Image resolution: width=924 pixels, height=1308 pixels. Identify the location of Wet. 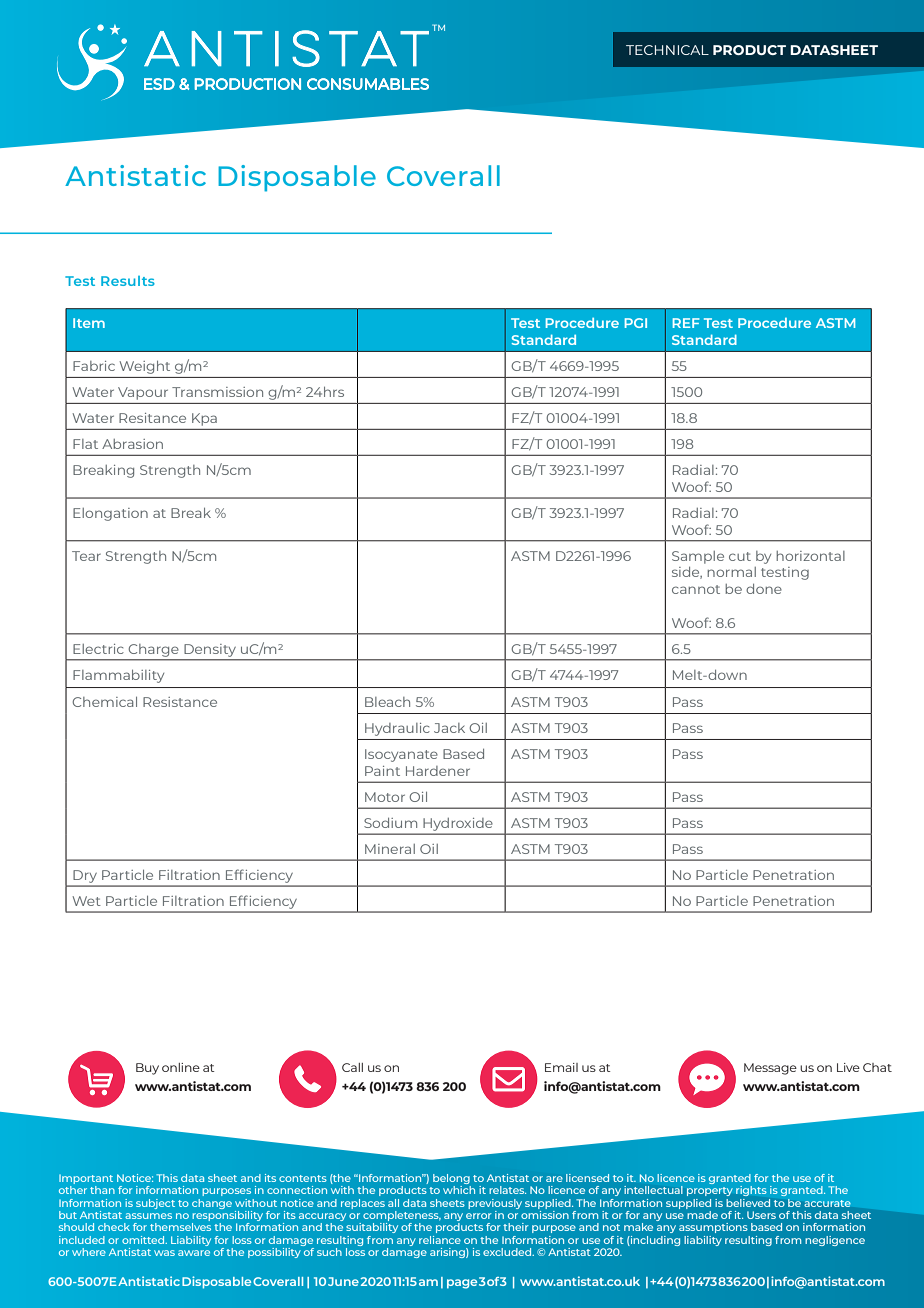
(86, 901).
